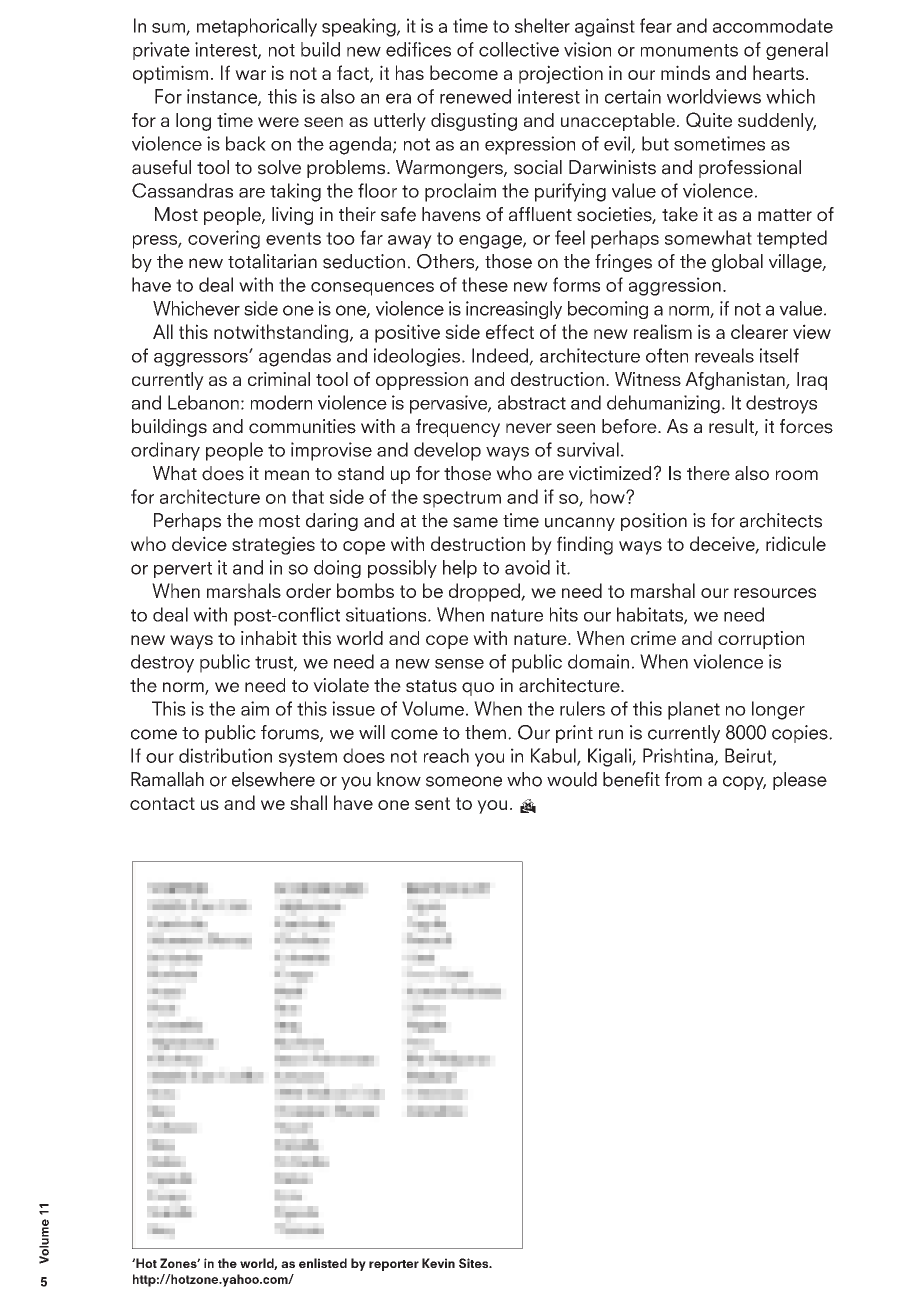 This screenshot has height=1308, width=924. What do you see at coordinates (257, 27) in the screenshot?
I see `metaphorically` at bounding box center [257, 27].
